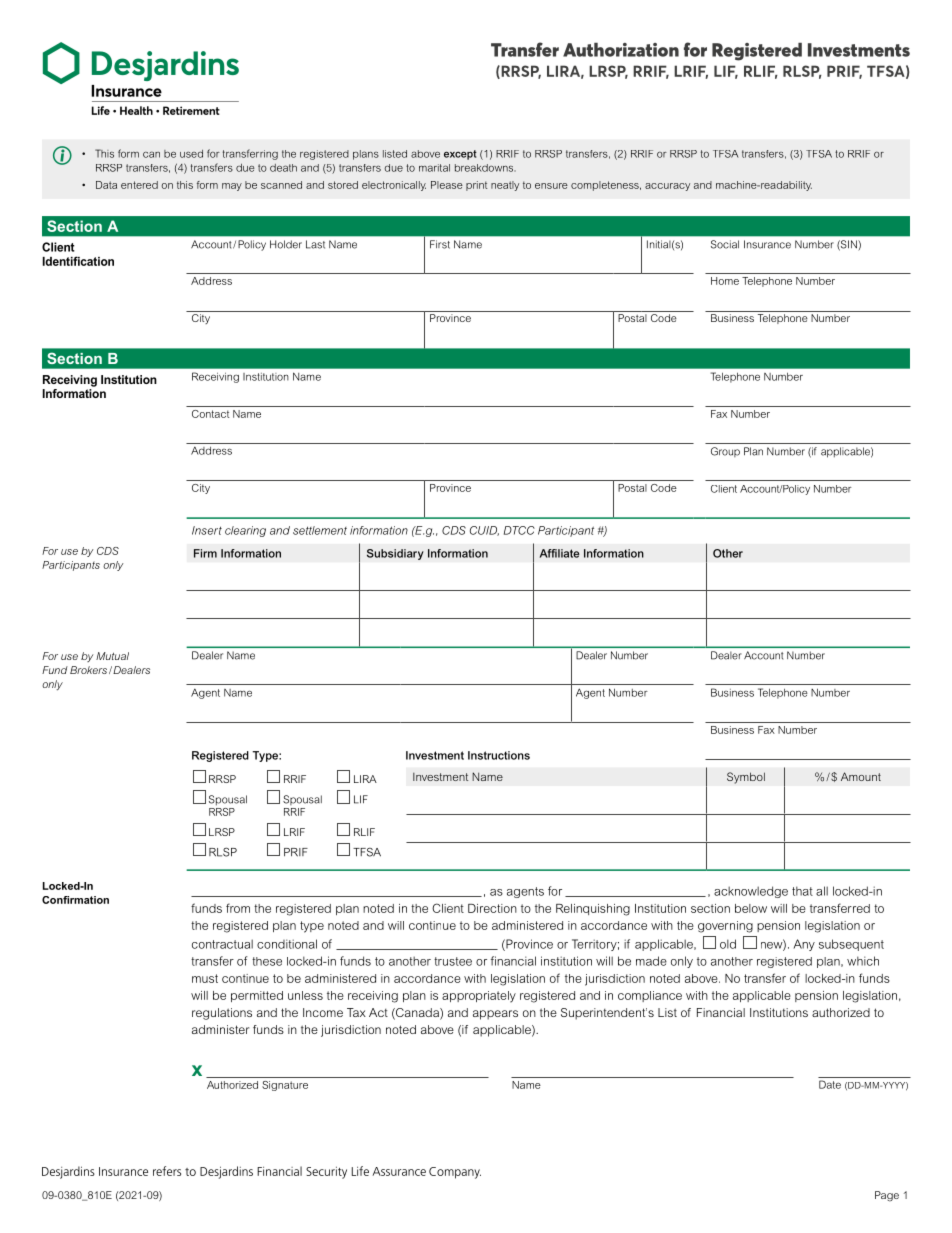  What do you see at coordinates (112, 656) in the screenshot?
I see `Mutual` at bounding box center [112, 656].
